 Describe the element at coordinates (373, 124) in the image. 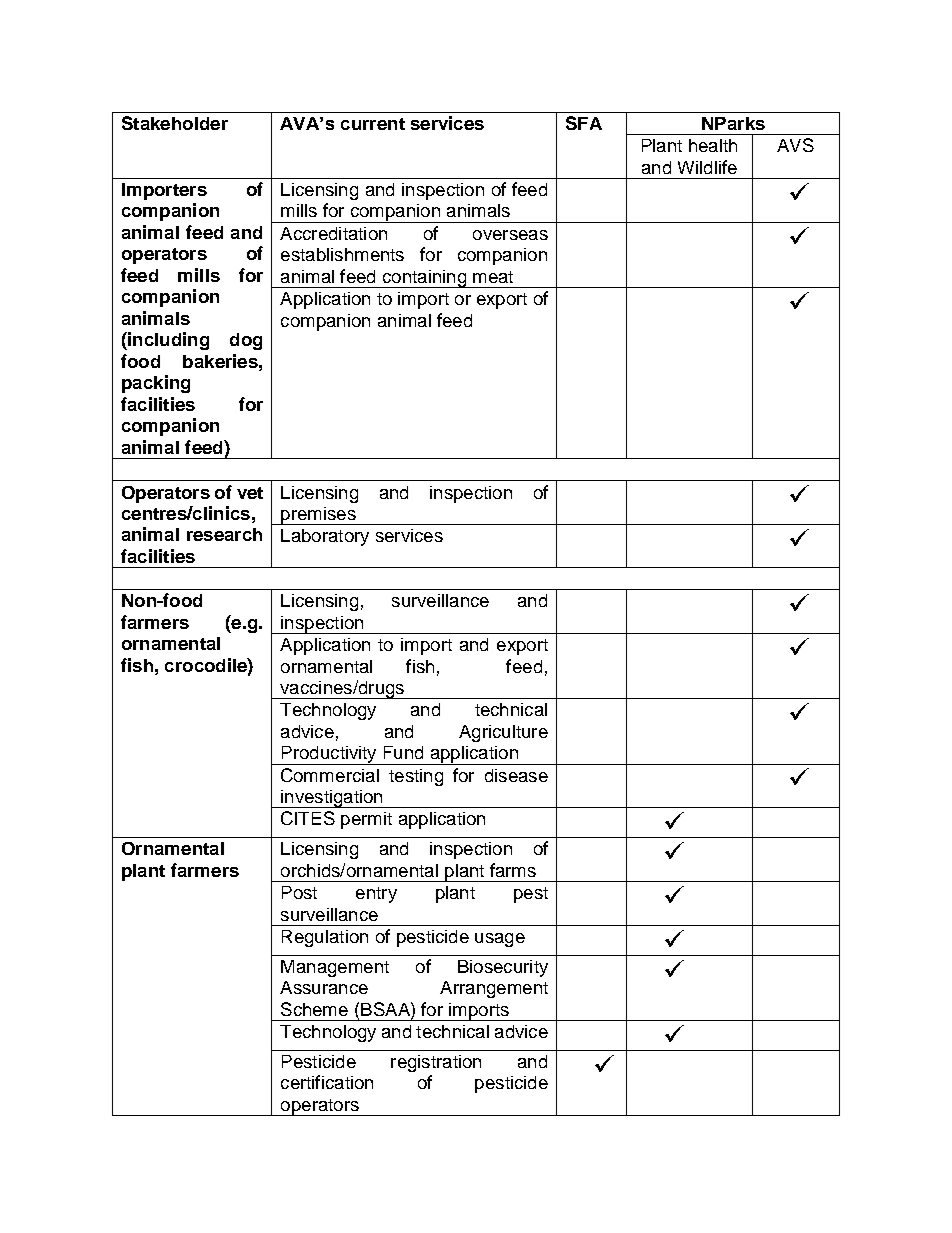

I see `current` at that location.
